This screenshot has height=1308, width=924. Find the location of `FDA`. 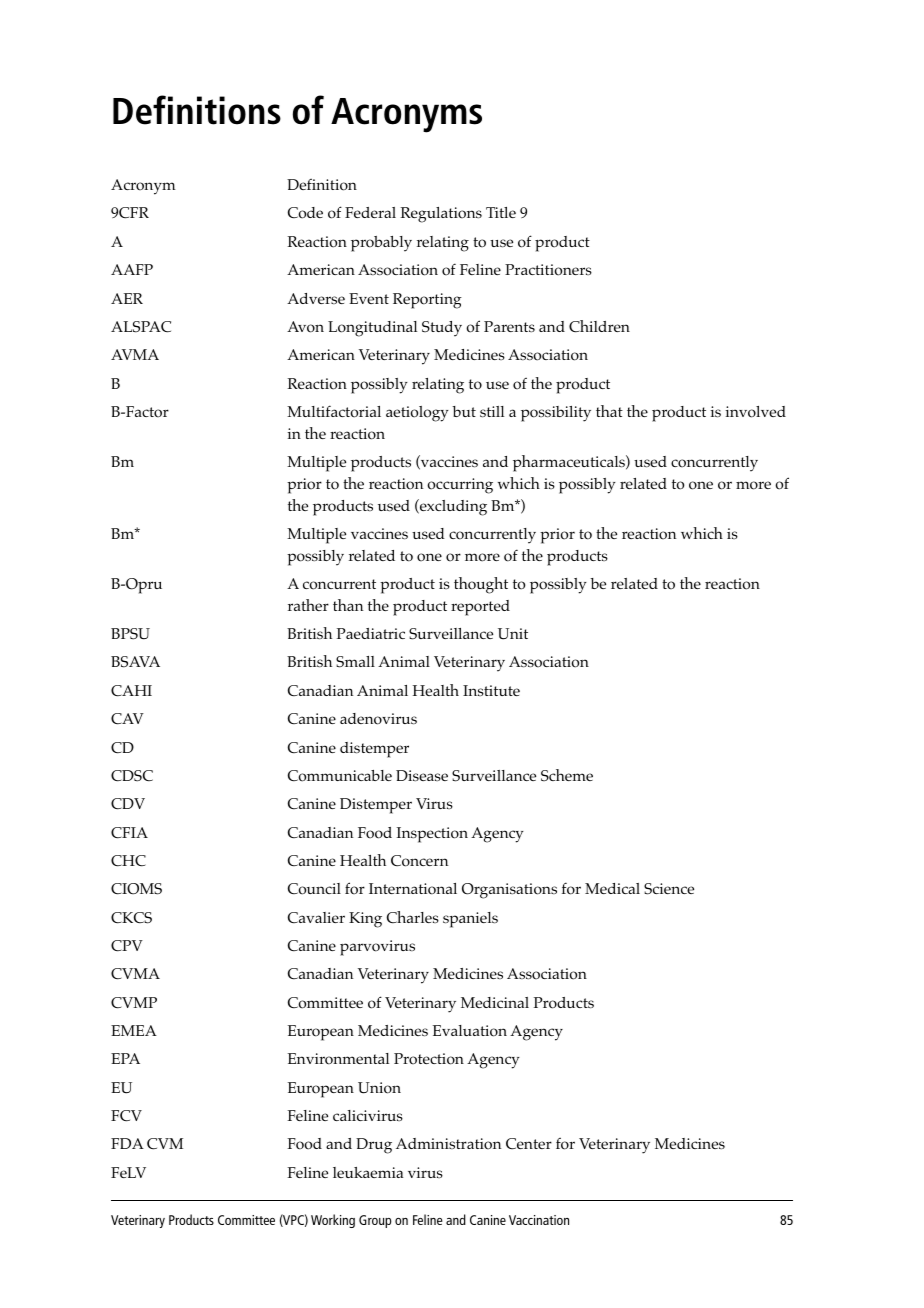

FDA is located at coordinates (127, 1143).
